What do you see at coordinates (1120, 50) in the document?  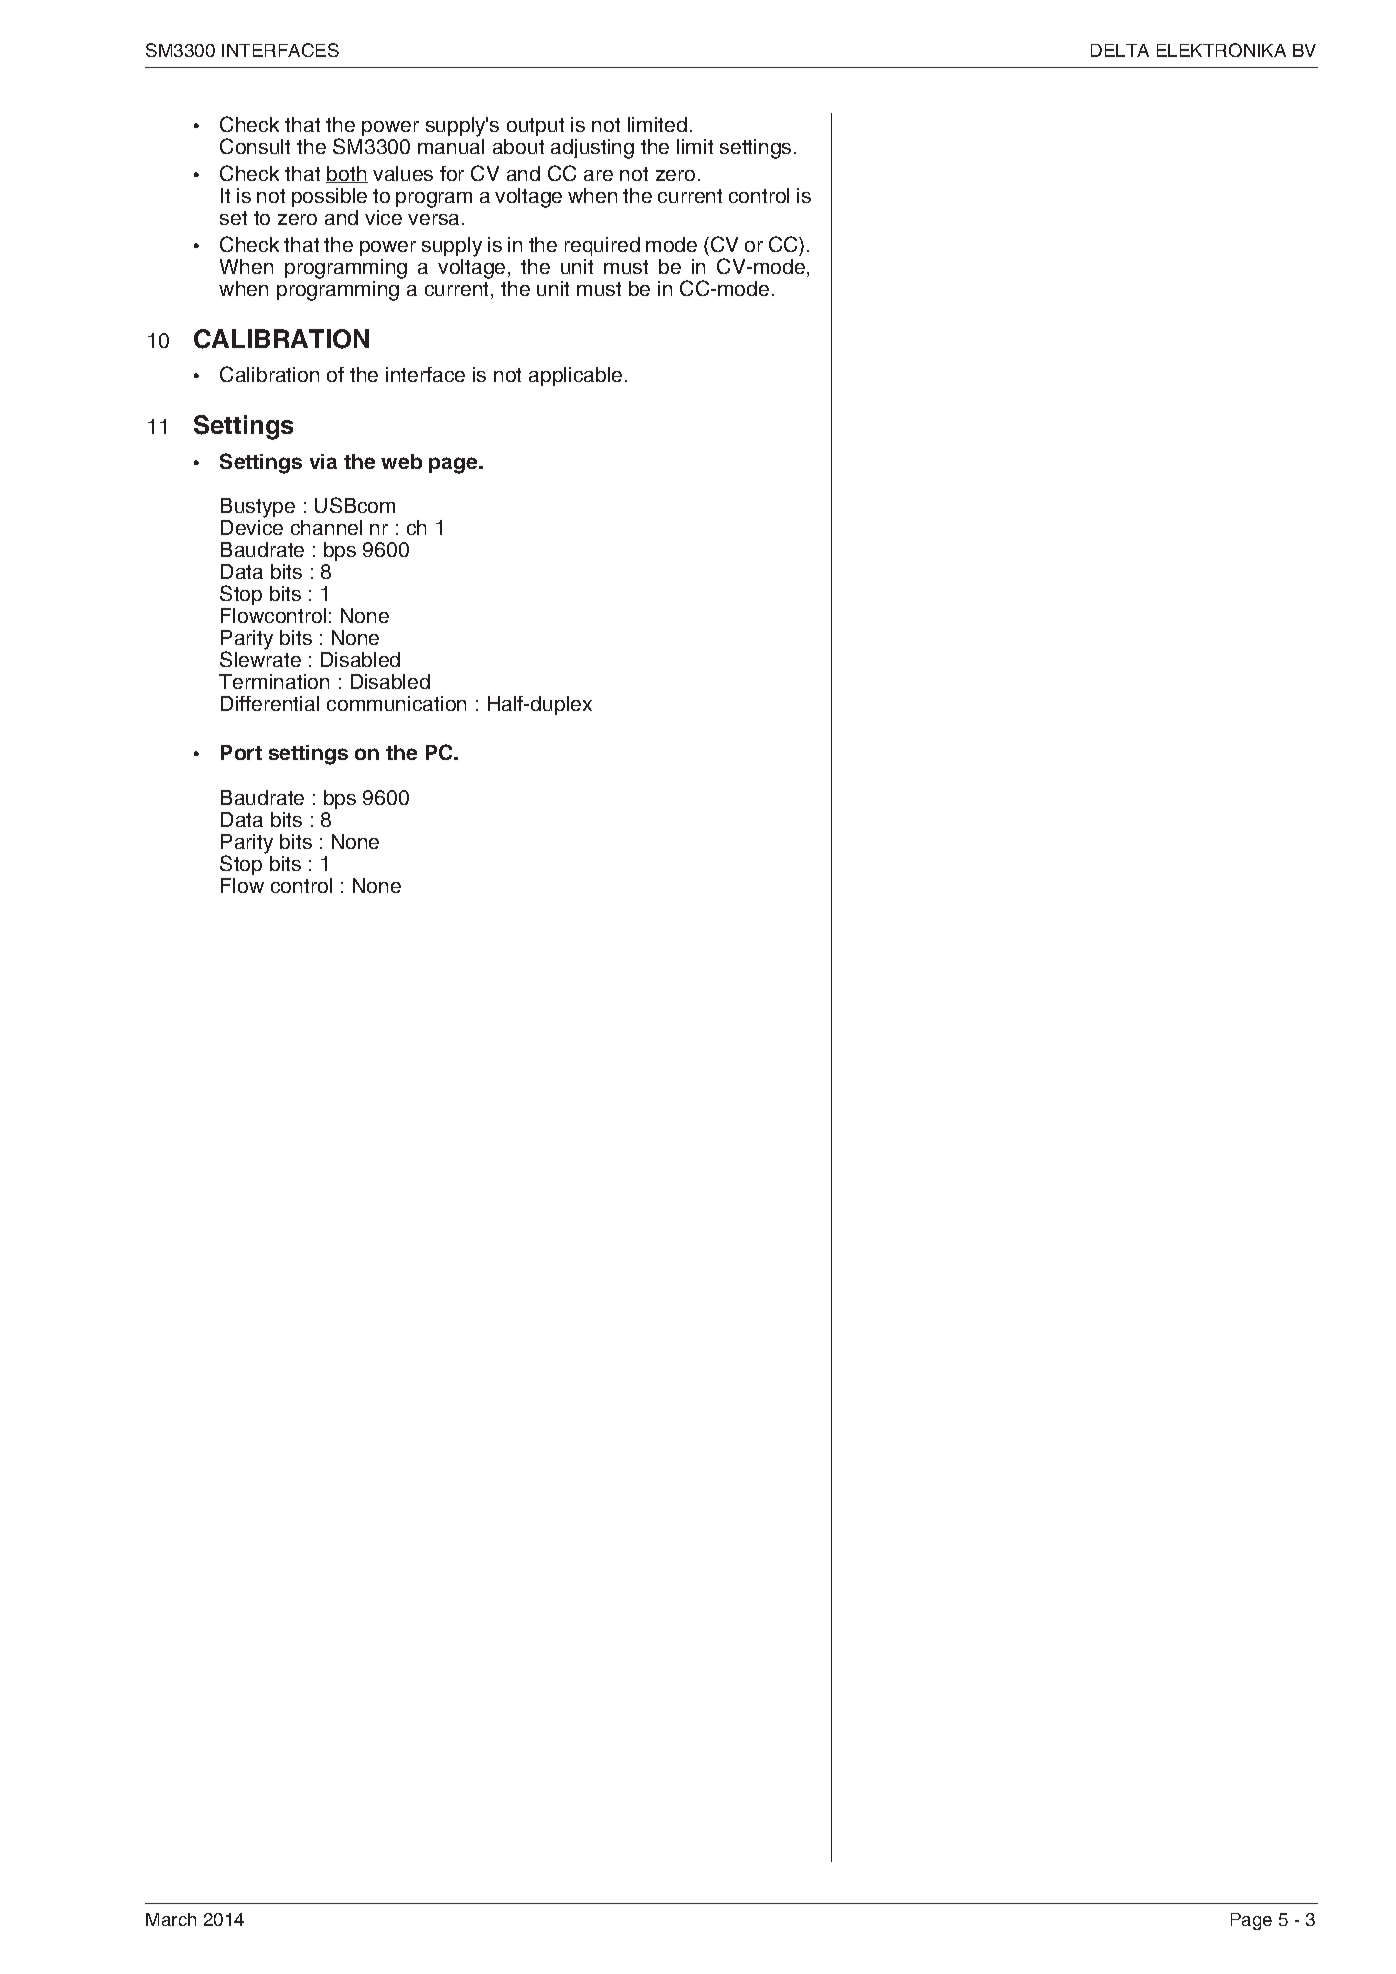 I see `DELTA` at bounding box center [1120, 50].
